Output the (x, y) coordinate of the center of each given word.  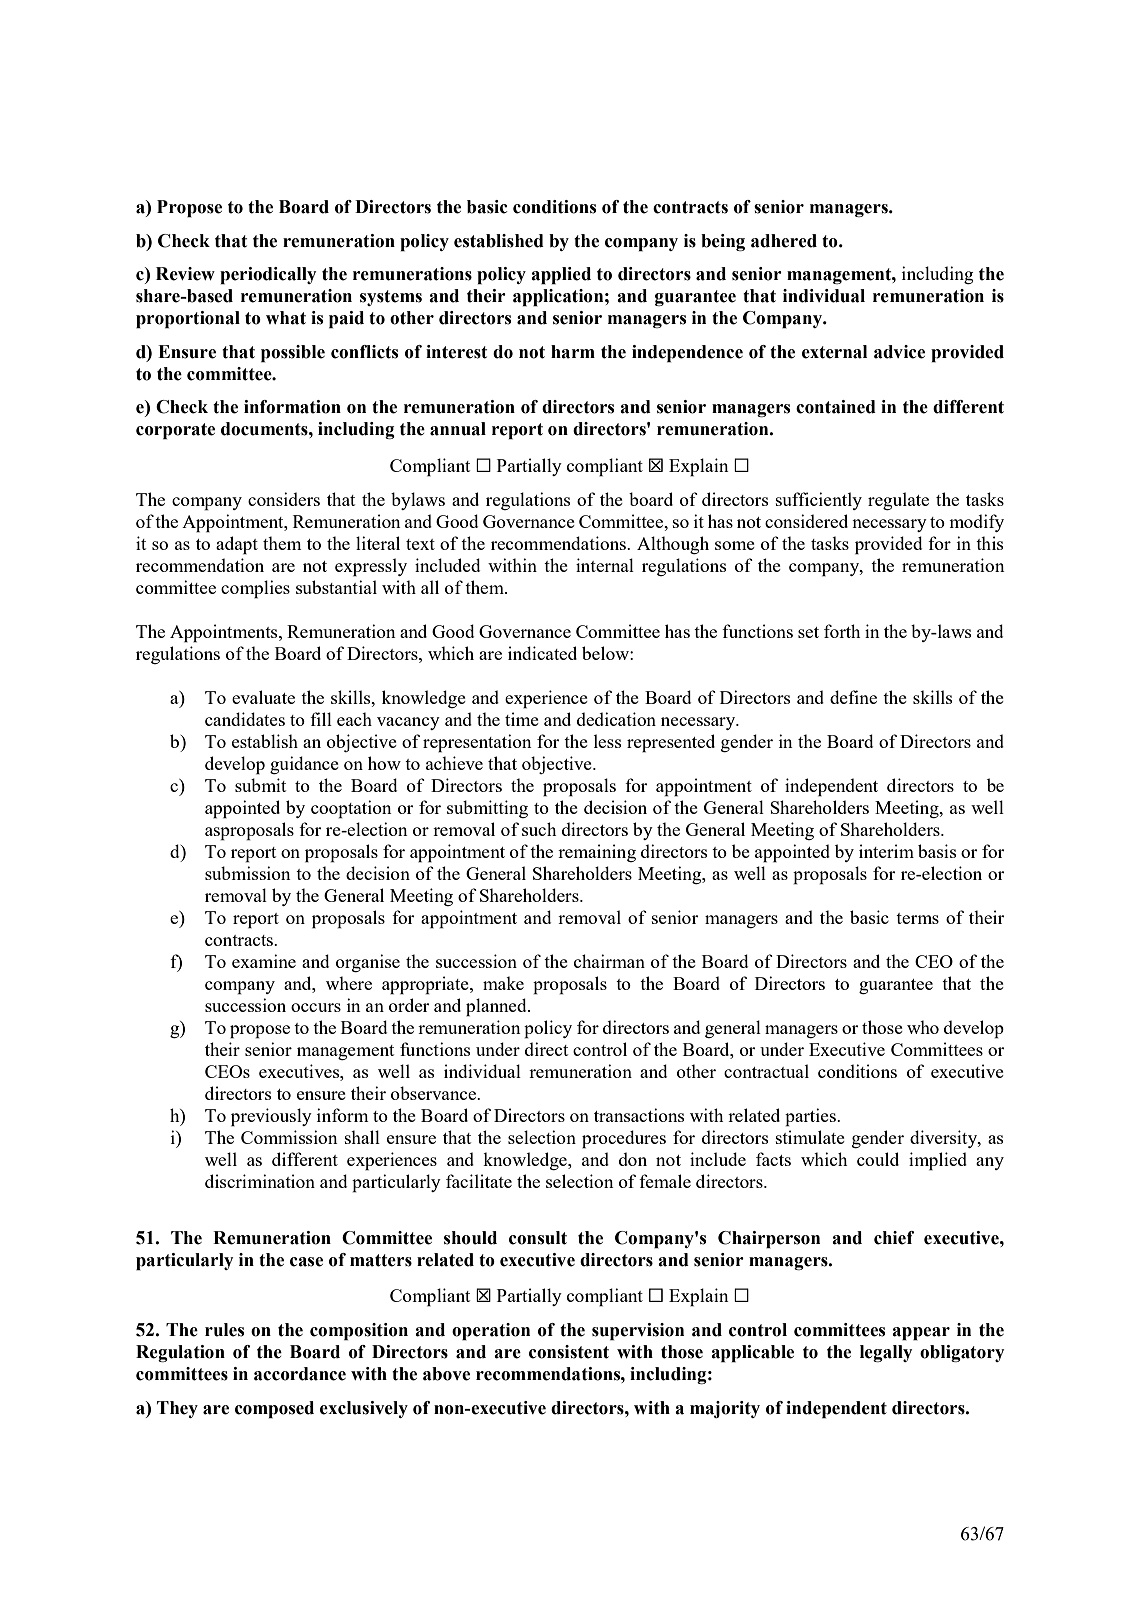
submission (248, 873)
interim (886, 851)
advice (899, 352)
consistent (569, 1352)
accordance (300, 1374)
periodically (268, 276)
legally (886, 1353)
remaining (597, 853)
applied (561, 276)
